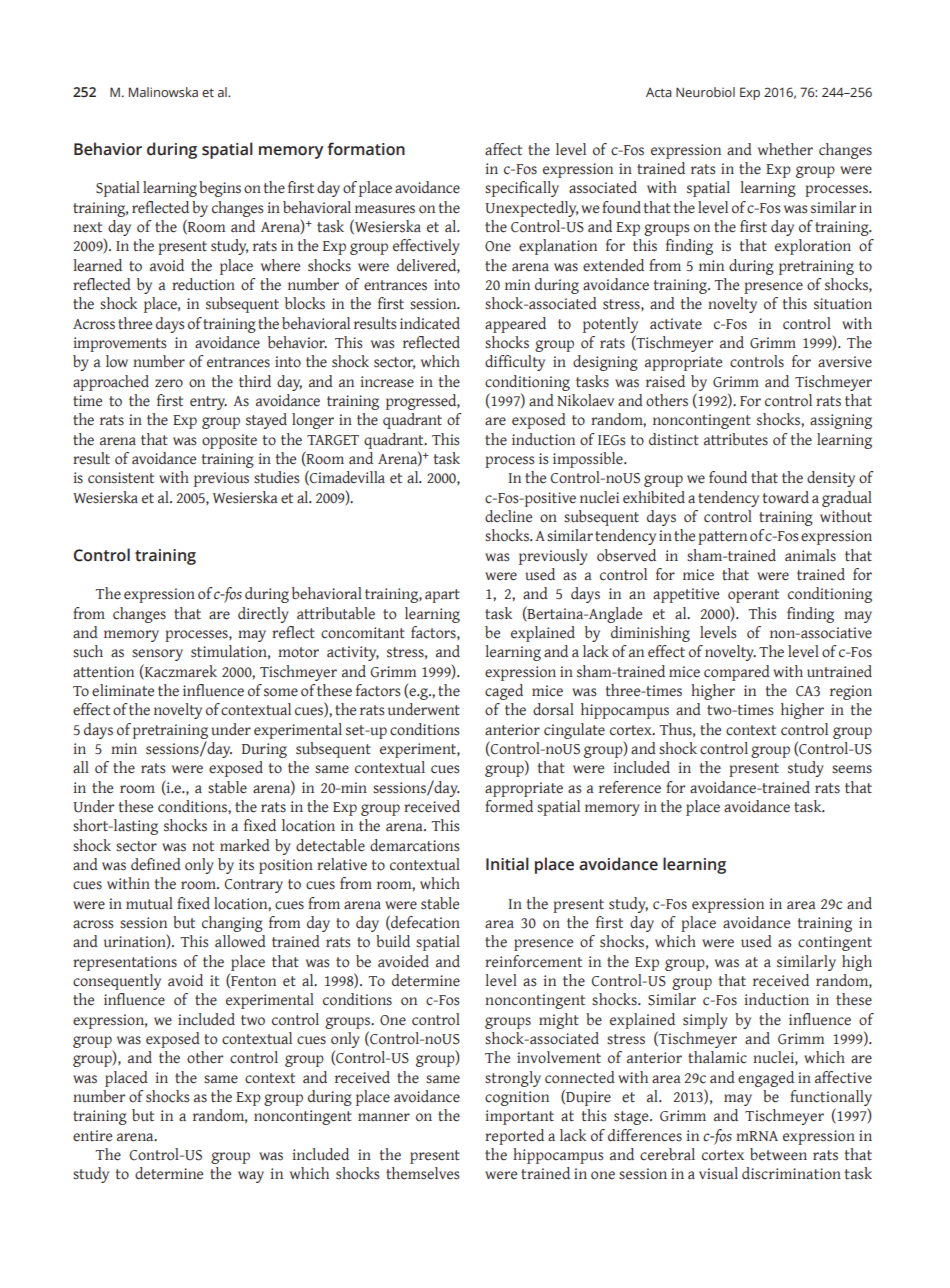 This page has height=1288, width=950. What do you see at coordinates (251, 1177) in the page?
I see `way` at bounding box center [251, 1177].
